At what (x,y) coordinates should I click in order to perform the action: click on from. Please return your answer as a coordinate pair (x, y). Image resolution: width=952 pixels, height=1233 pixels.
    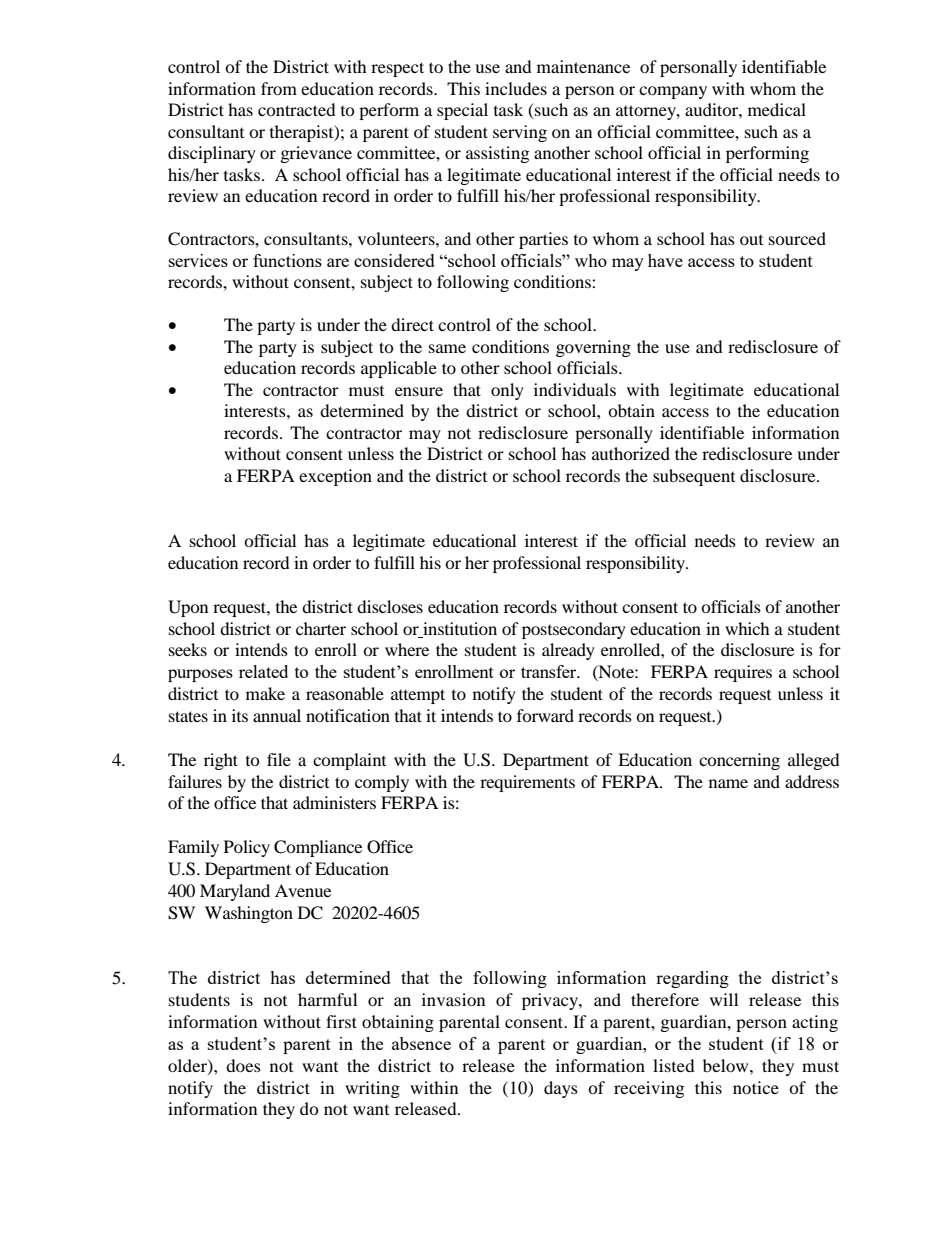
    Looking at the image, I should click on (279, 88).
